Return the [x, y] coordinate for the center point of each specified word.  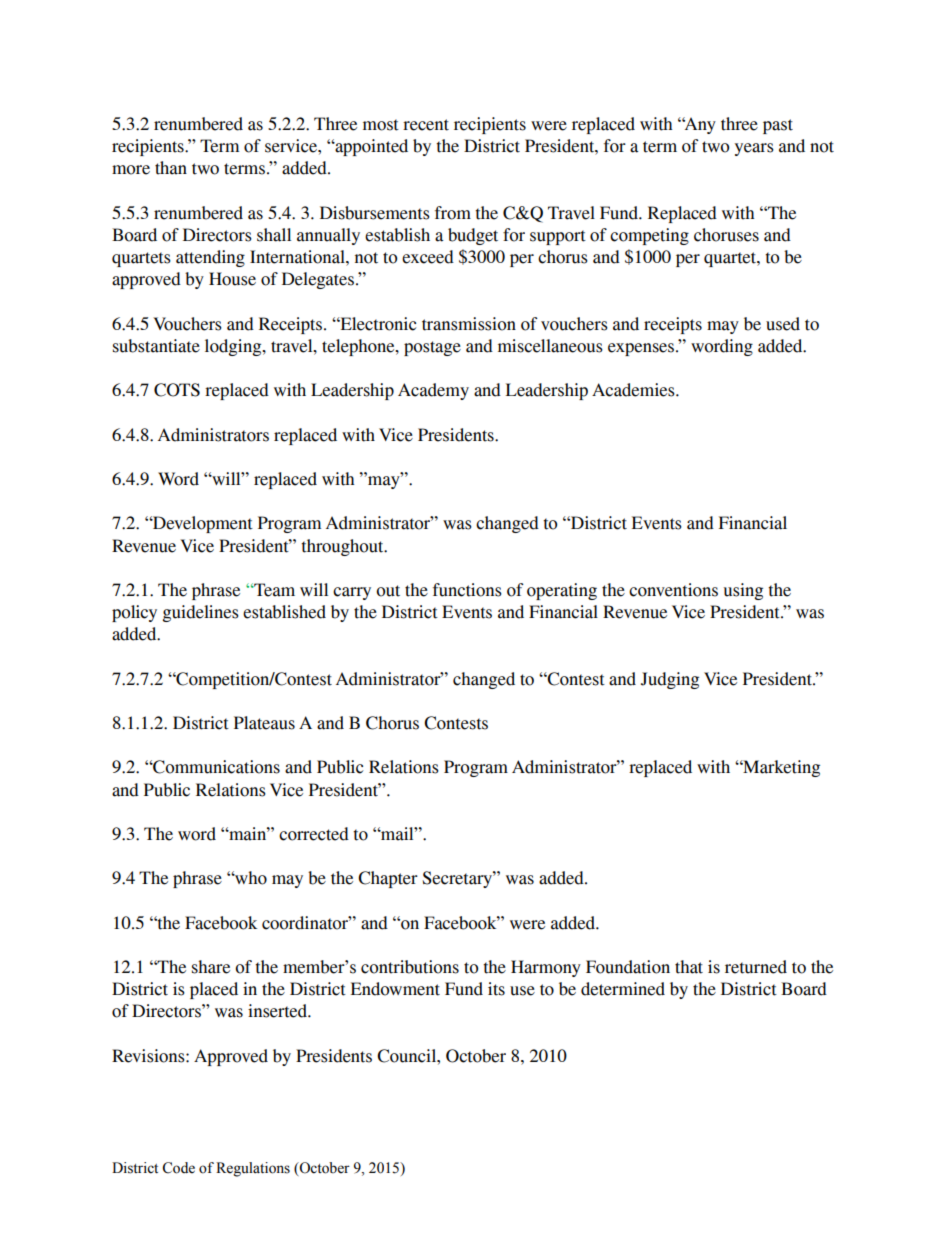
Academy [433, 391]
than [171, 168]
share [211, 967]
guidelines [201, 613]
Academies [634, 390]
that [689, 967]
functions [467, 590]
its [496, 989]
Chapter [388, 879]
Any [699, 125]
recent [426, 125]
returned [756, 967]
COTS [177, 390]
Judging [670, 680]
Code [178, 1168]
